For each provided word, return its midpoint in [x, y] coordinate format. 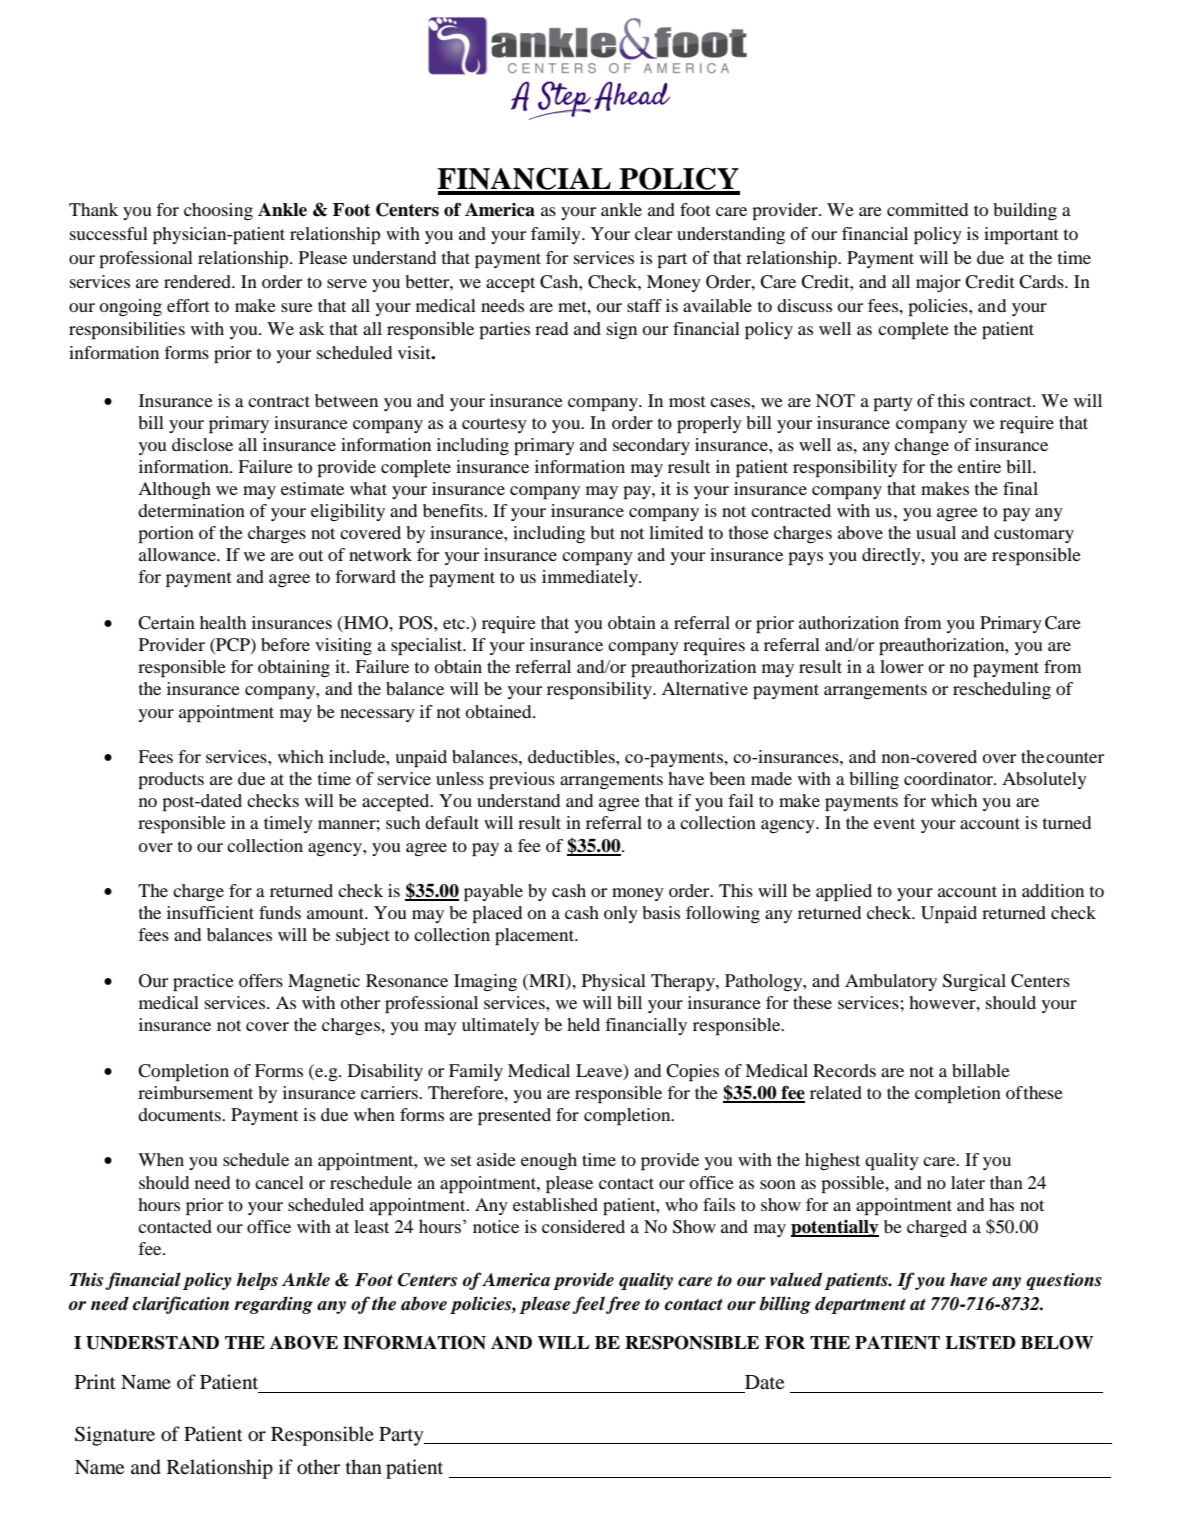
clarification [181, 1305]
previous [522, 780]
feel [588, 1305]
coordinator [949, 778]
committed [927, 209]
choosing [218, 211]
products [171, 780]
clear [653, 233]
